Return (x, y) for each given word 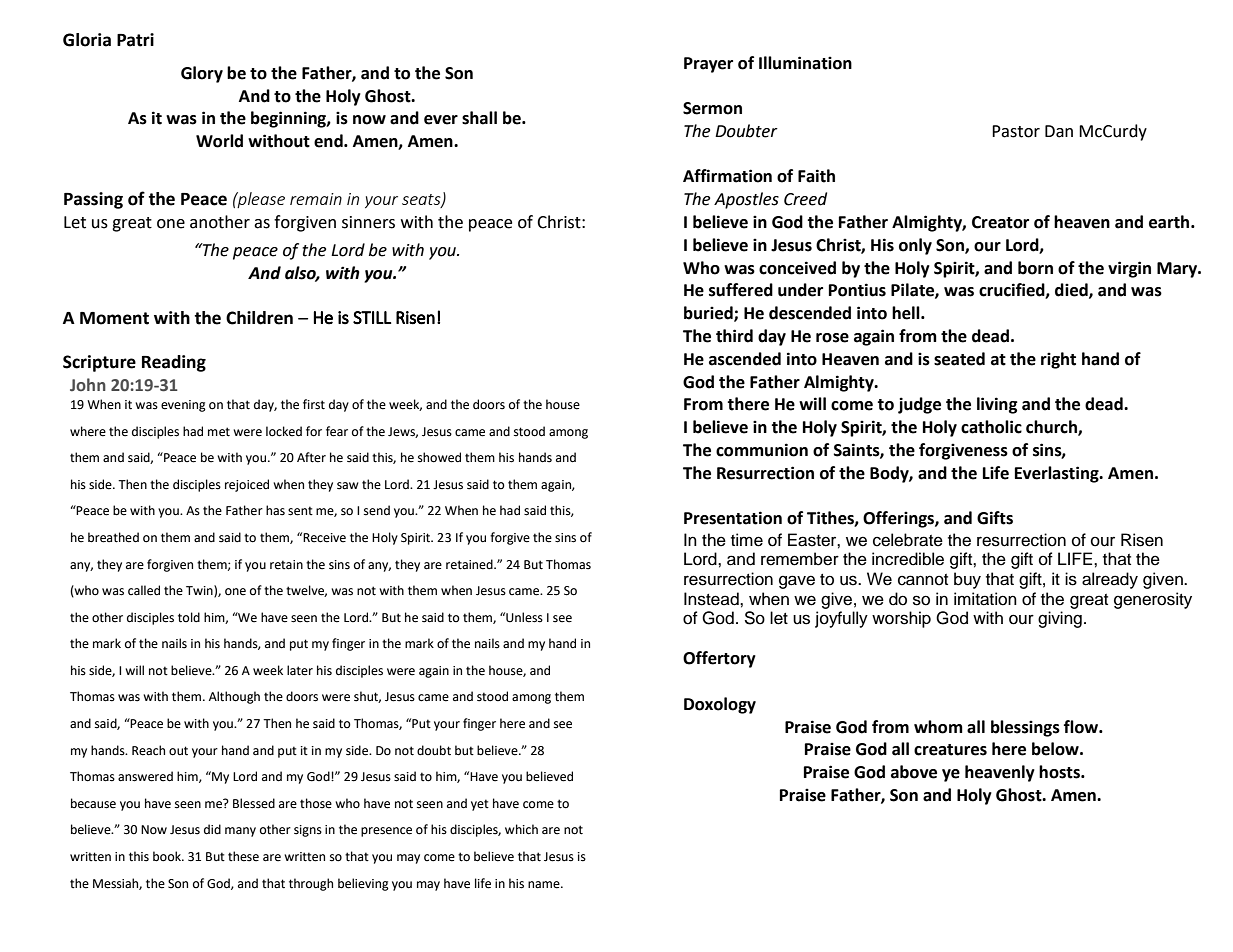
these (243, 856)
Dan (1059, 131)
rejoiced (247, 485)
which (521, 829)
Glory (202, 74)
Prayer (708, 65)
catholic (991, 427)
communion (762, 450)
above (914, 772)
